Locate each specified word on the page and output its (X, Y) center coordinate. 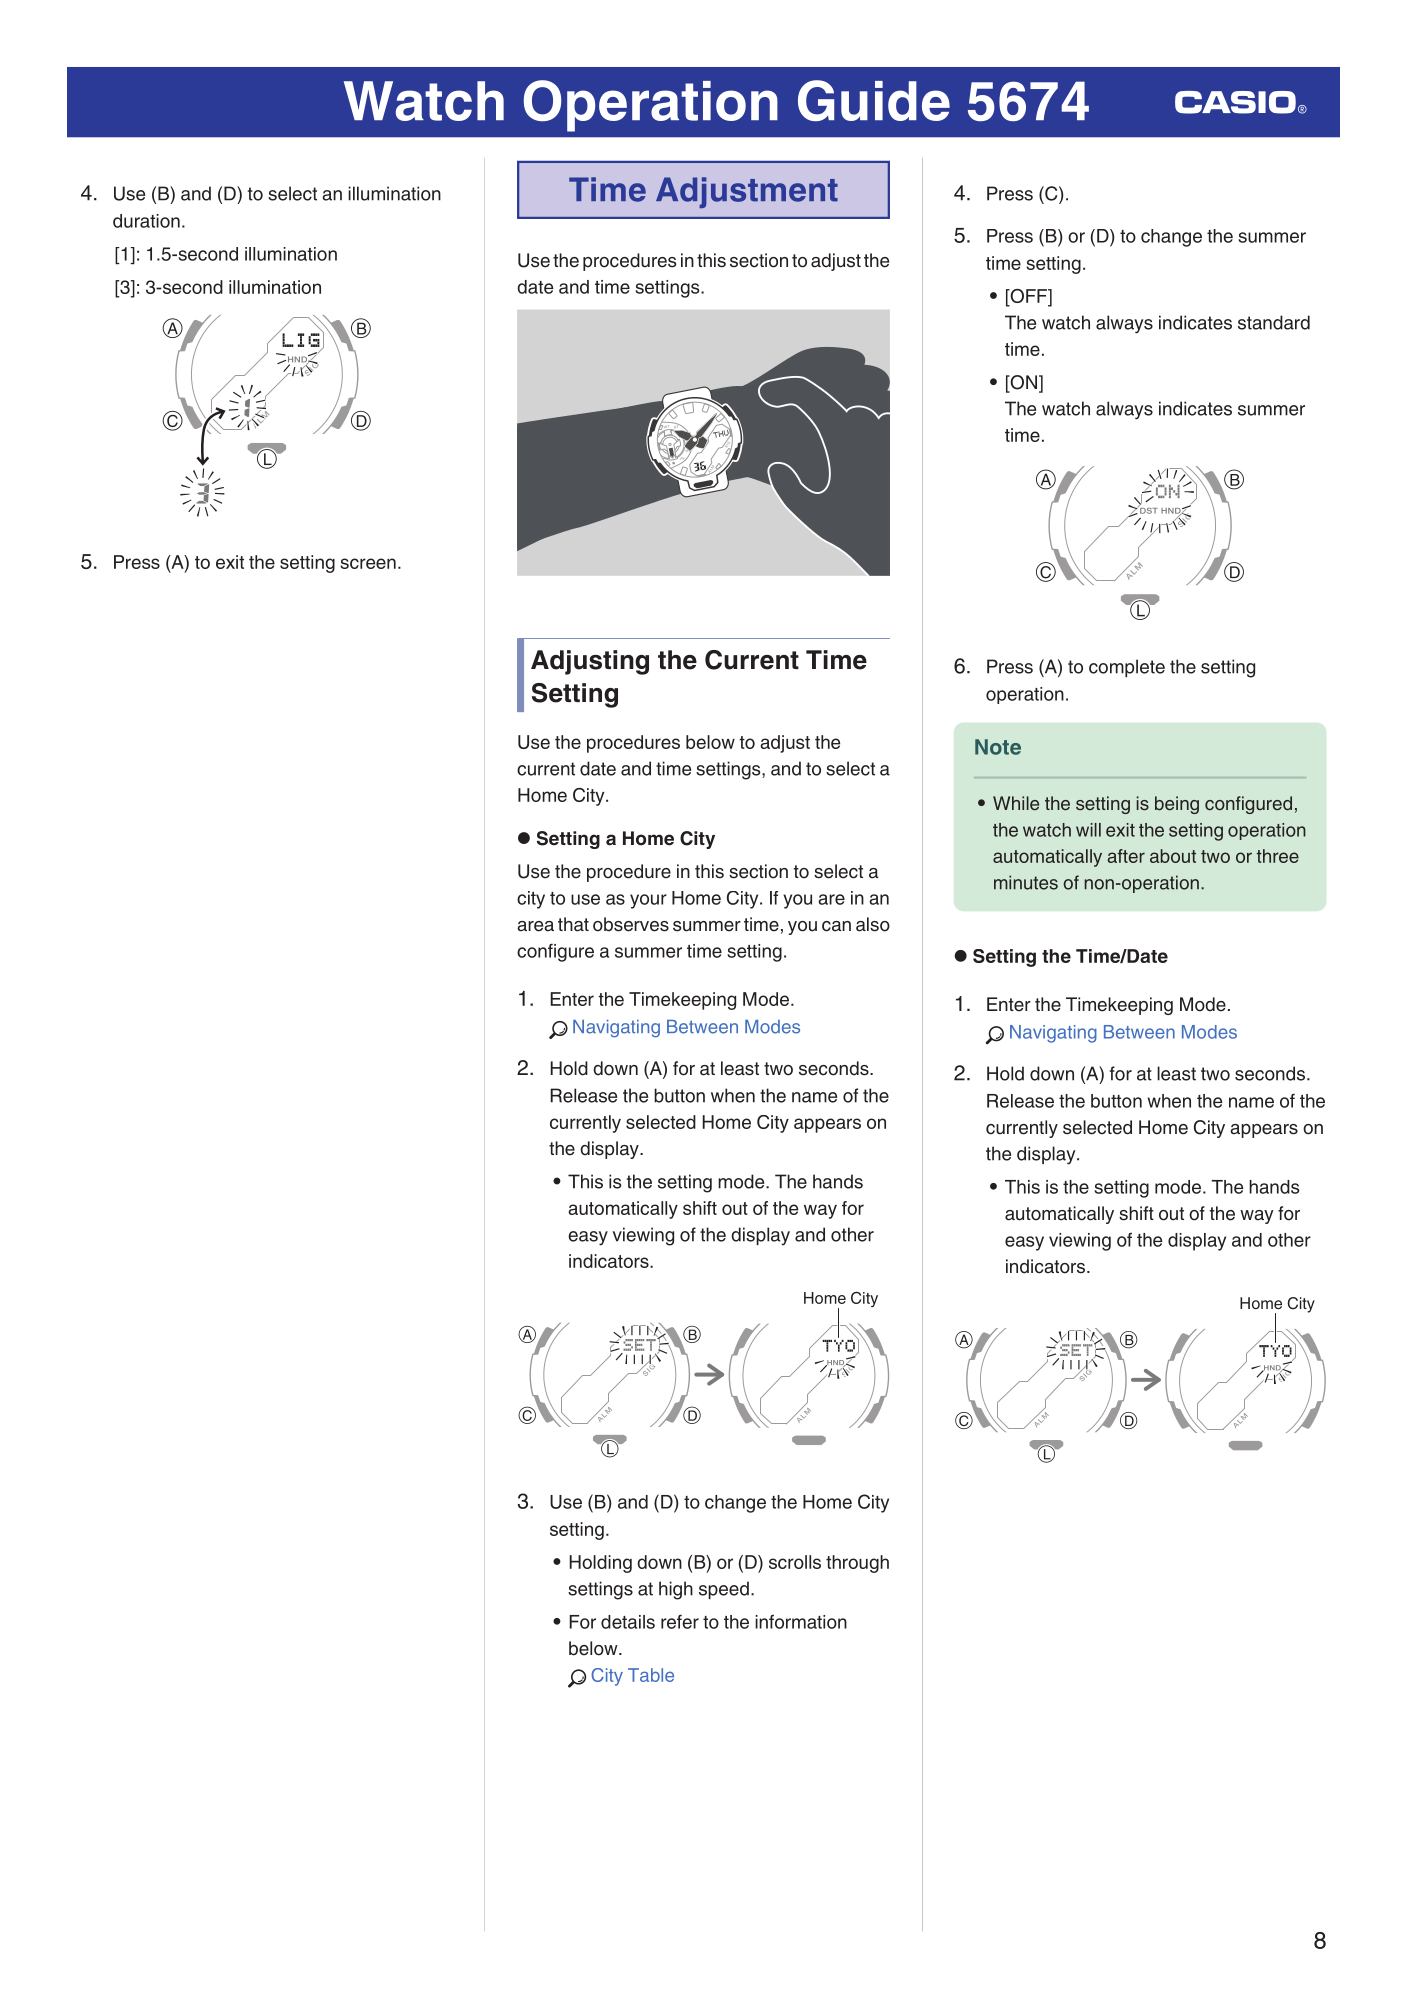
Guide (874, 100)
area (535, 926)
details (628, 1622)
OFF (1029, 297)
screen (368, 563)
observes (631, 924)
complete (1127, 668)
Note (998, 747)
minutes (1026, 882)
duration (146, 221)
